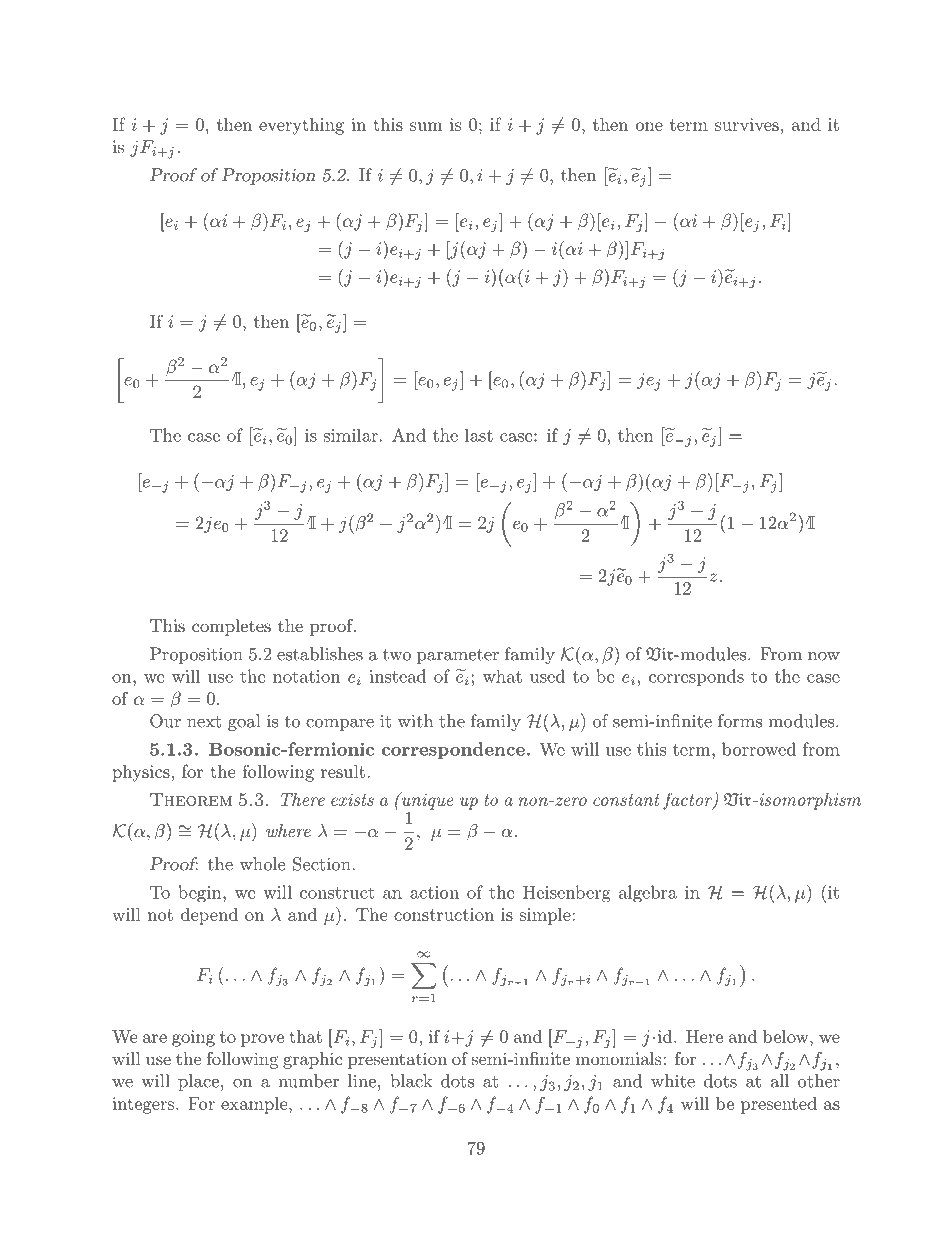  What do you see at coordinates (824, 656) in the screenshot?
I see `now` at bounding box center [824, 656].
